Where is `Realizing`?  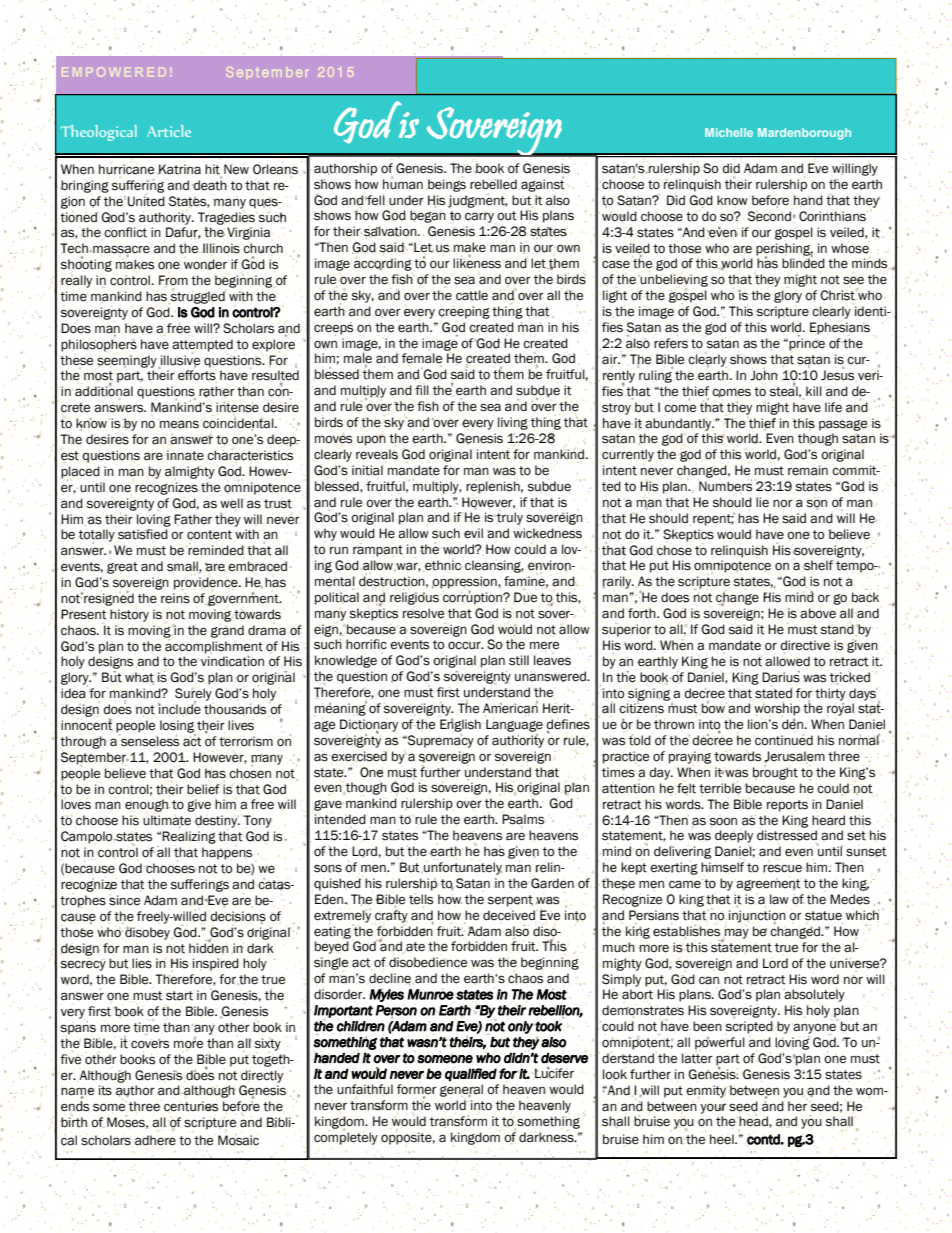
Realizing is located at coordinates (189, 837).
